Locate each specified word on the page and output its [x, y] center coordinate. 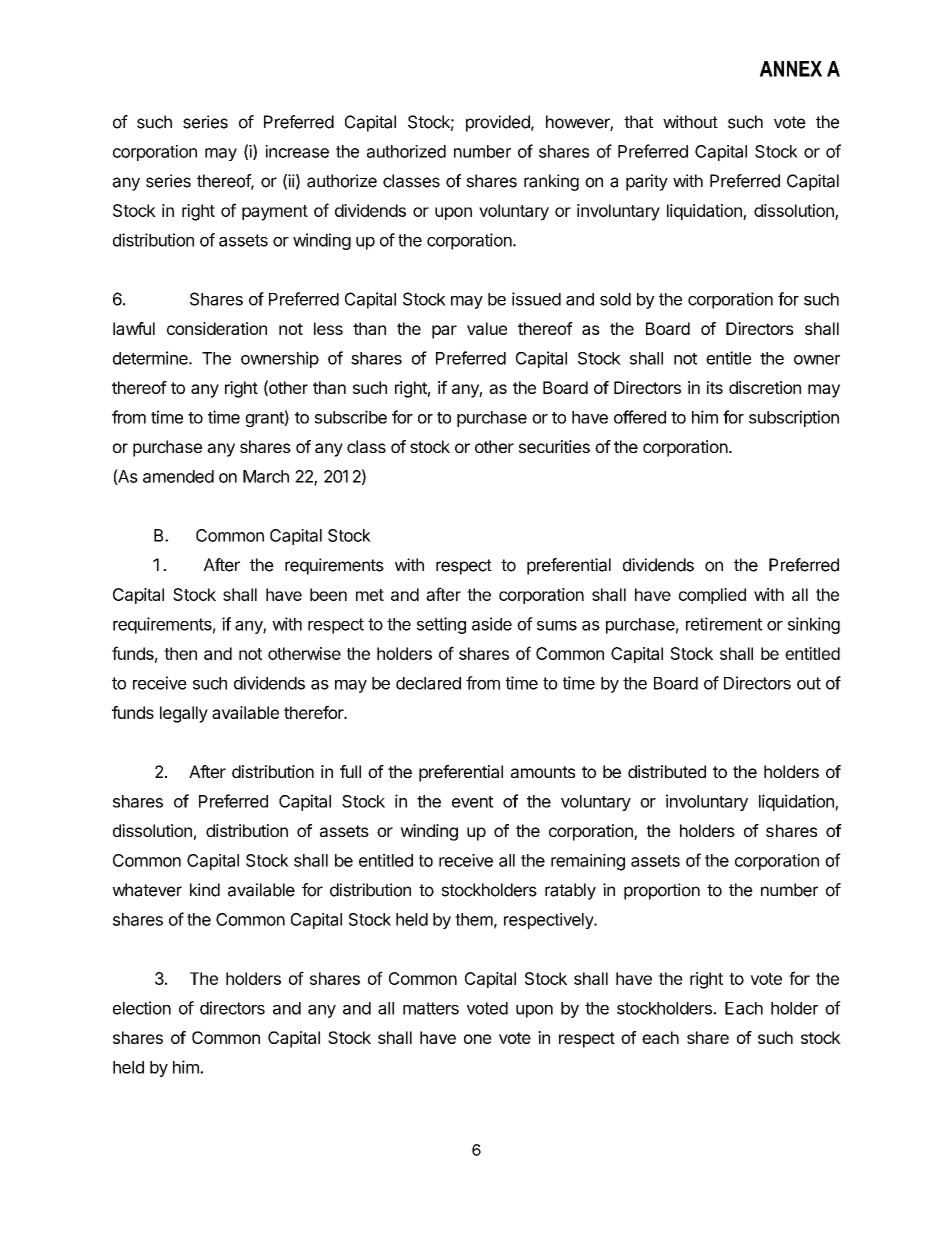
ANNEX [791, 69]
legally [184, 714]
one [478, 1039]
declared [428, 683]
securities [554, 446]
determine [151, 358]
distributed [667, 771]
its [715, 387]
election [142, 1008]
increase [297, 151]
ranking [551, 182]
